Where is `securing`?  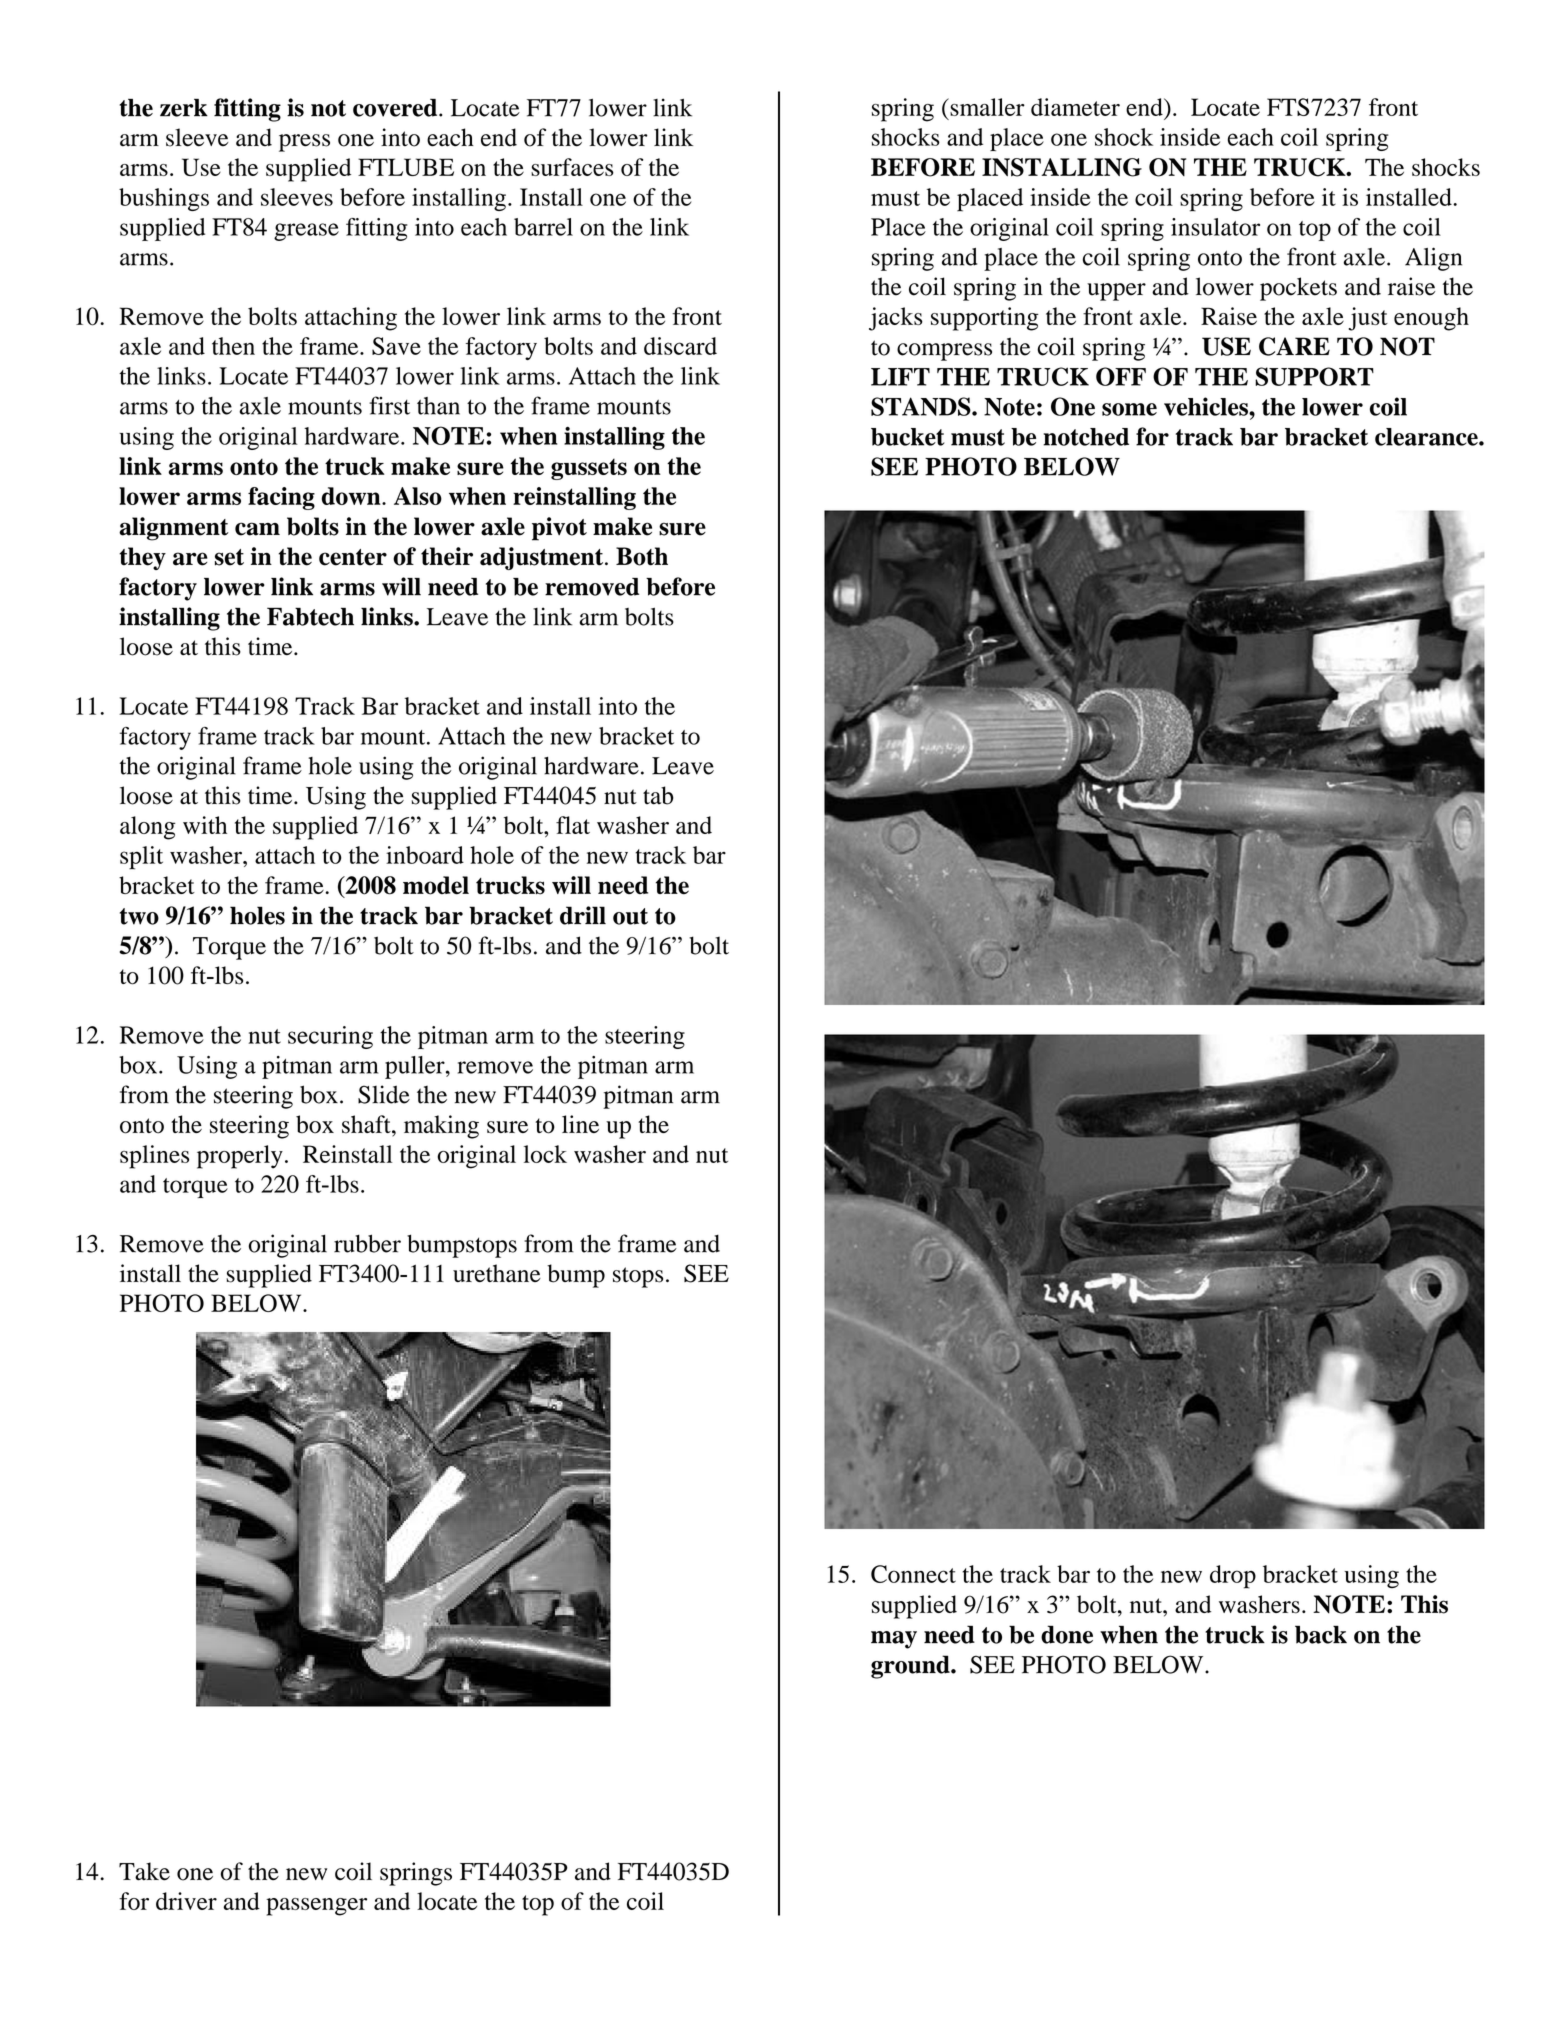
securing is located at coordinates (330, 1037).
